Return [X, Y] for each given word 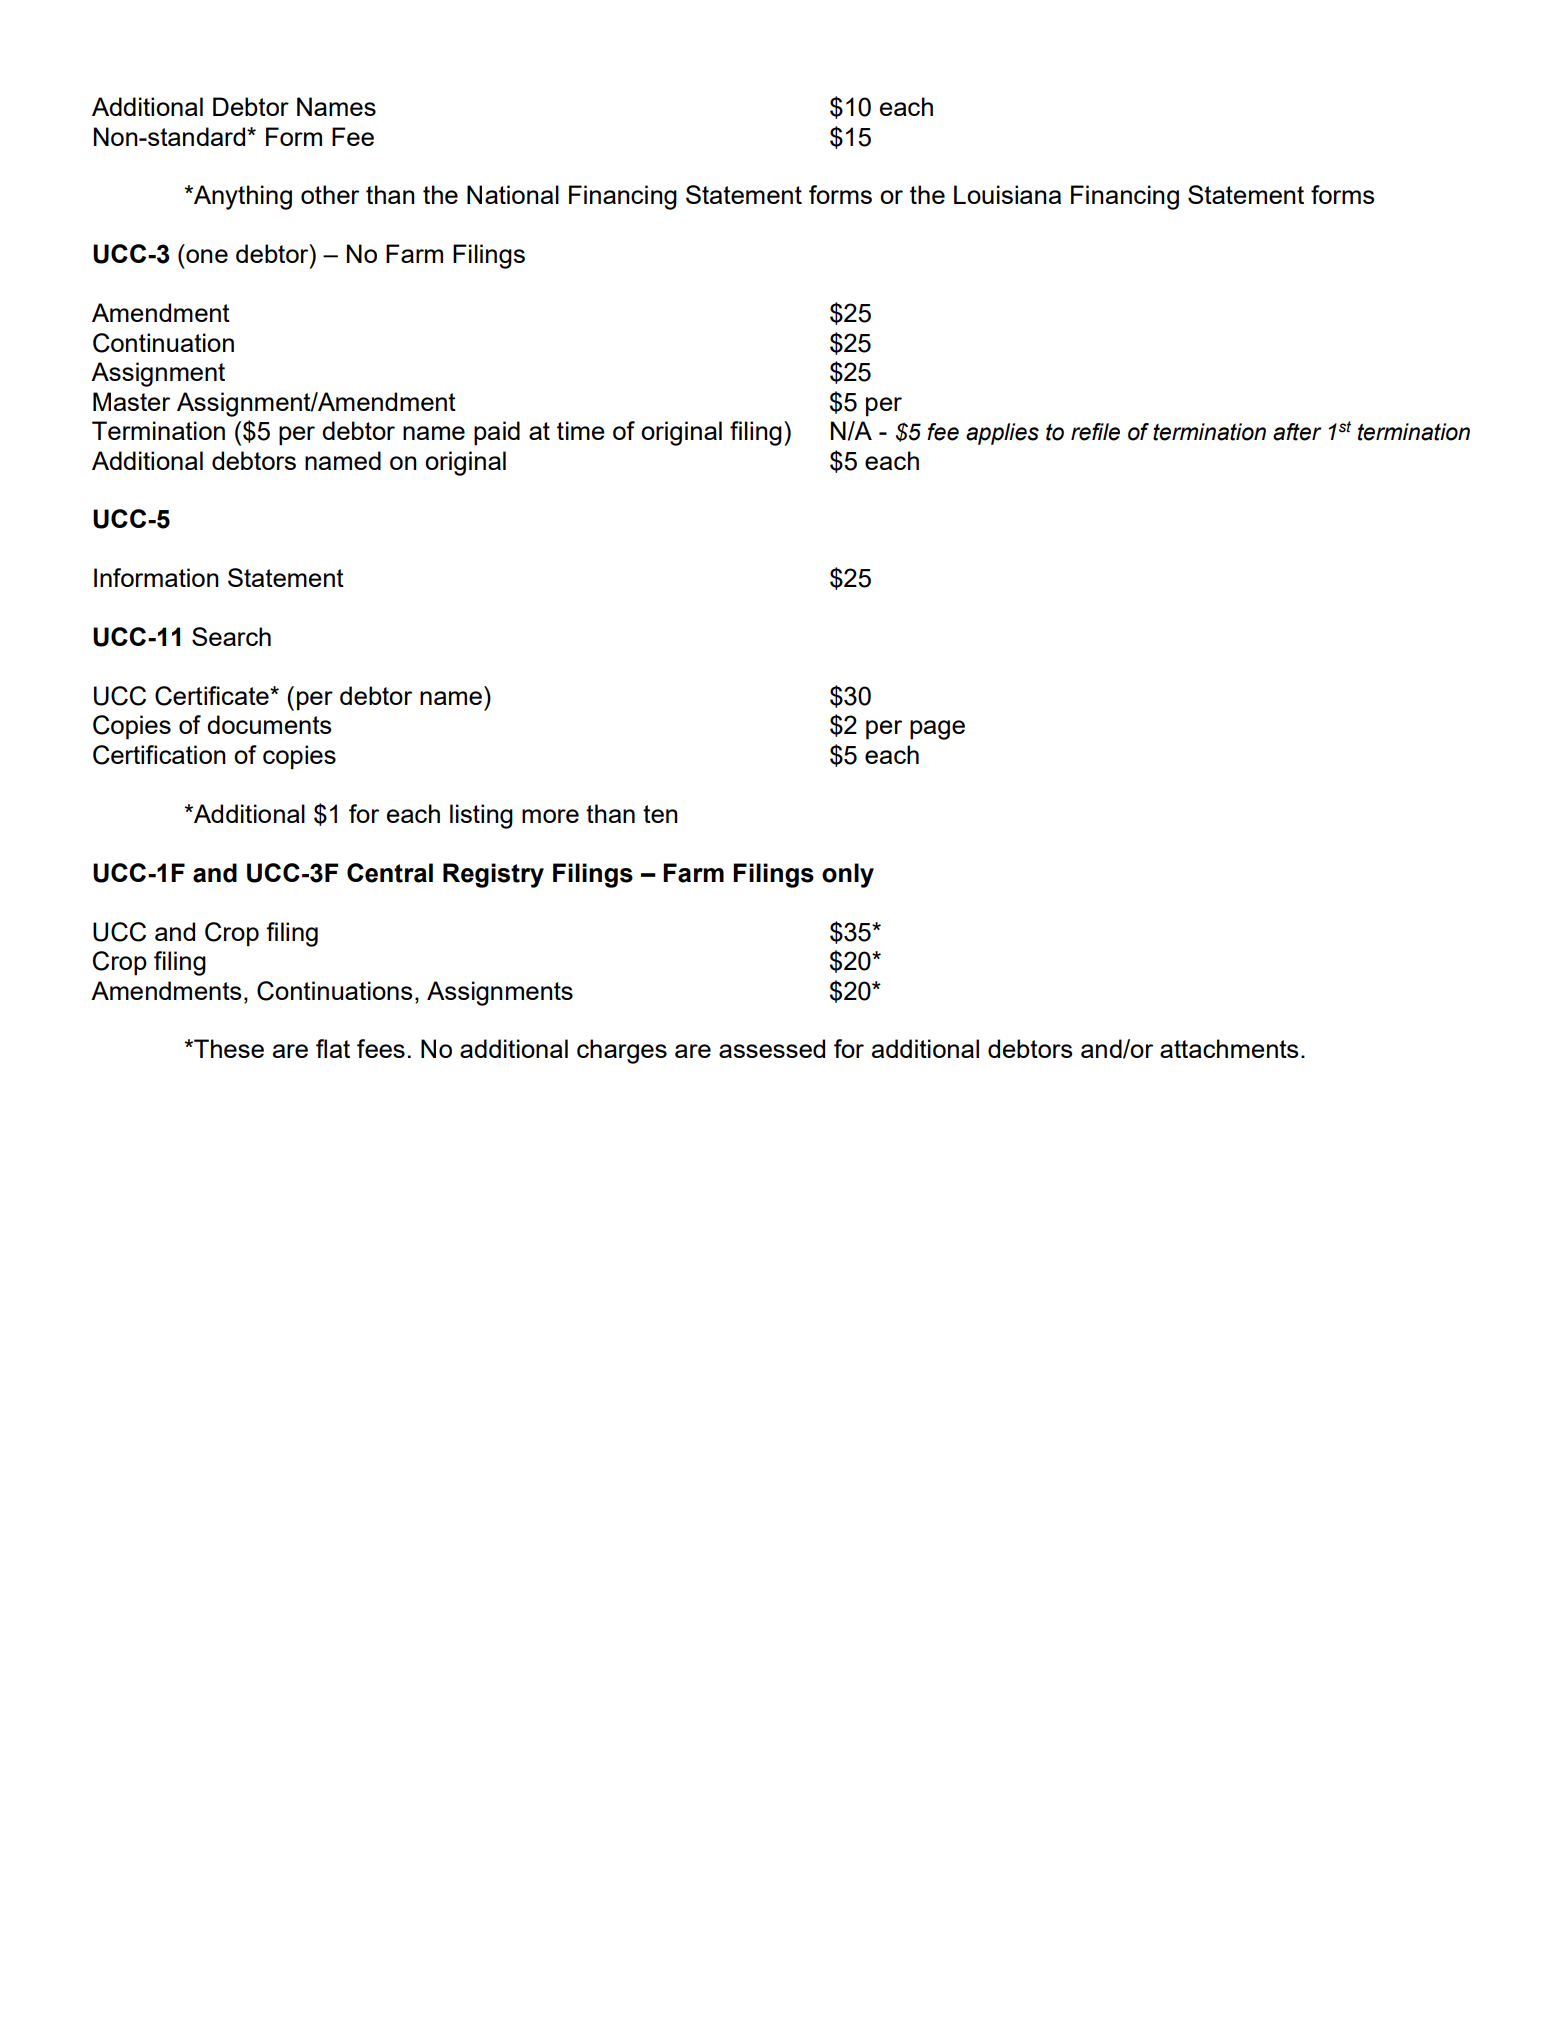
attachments [1229, 1048]
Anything [242, 197]
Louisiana [1007, 194]
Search [231, 636]
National [513, 194]
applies [1002, 434]
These [228, 1048]
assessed [772, 1048]
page [937, 730]
